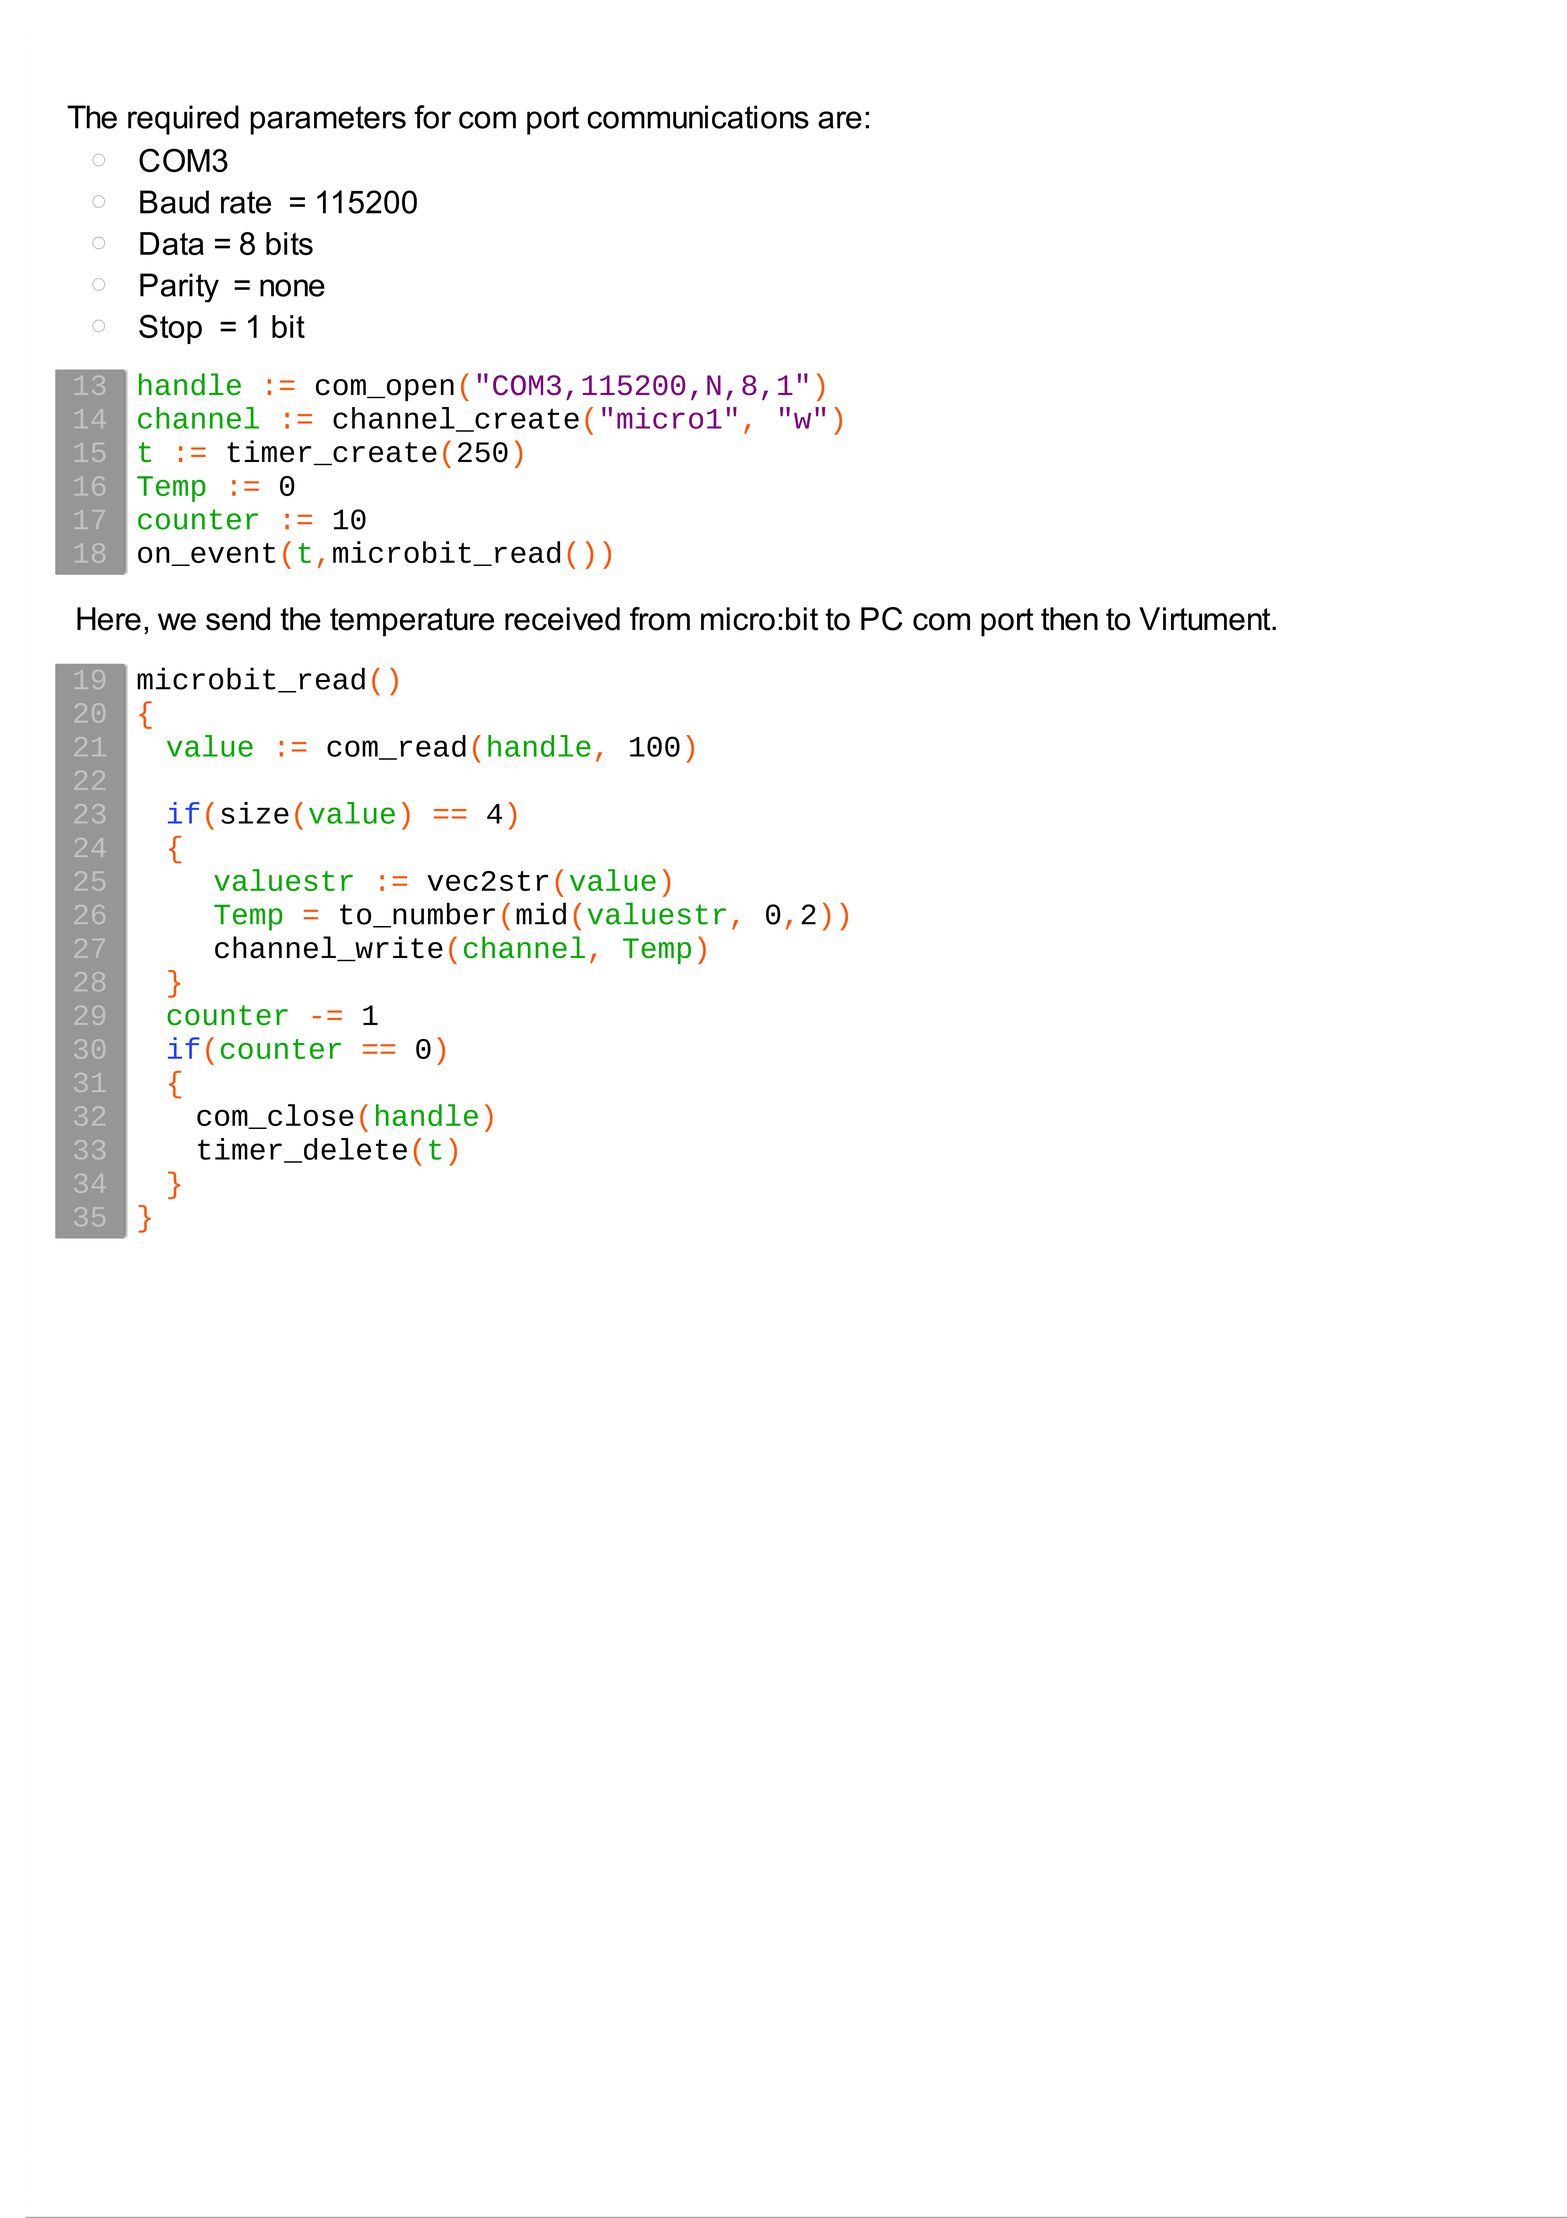  I want to click on received, so click(562, 619).
